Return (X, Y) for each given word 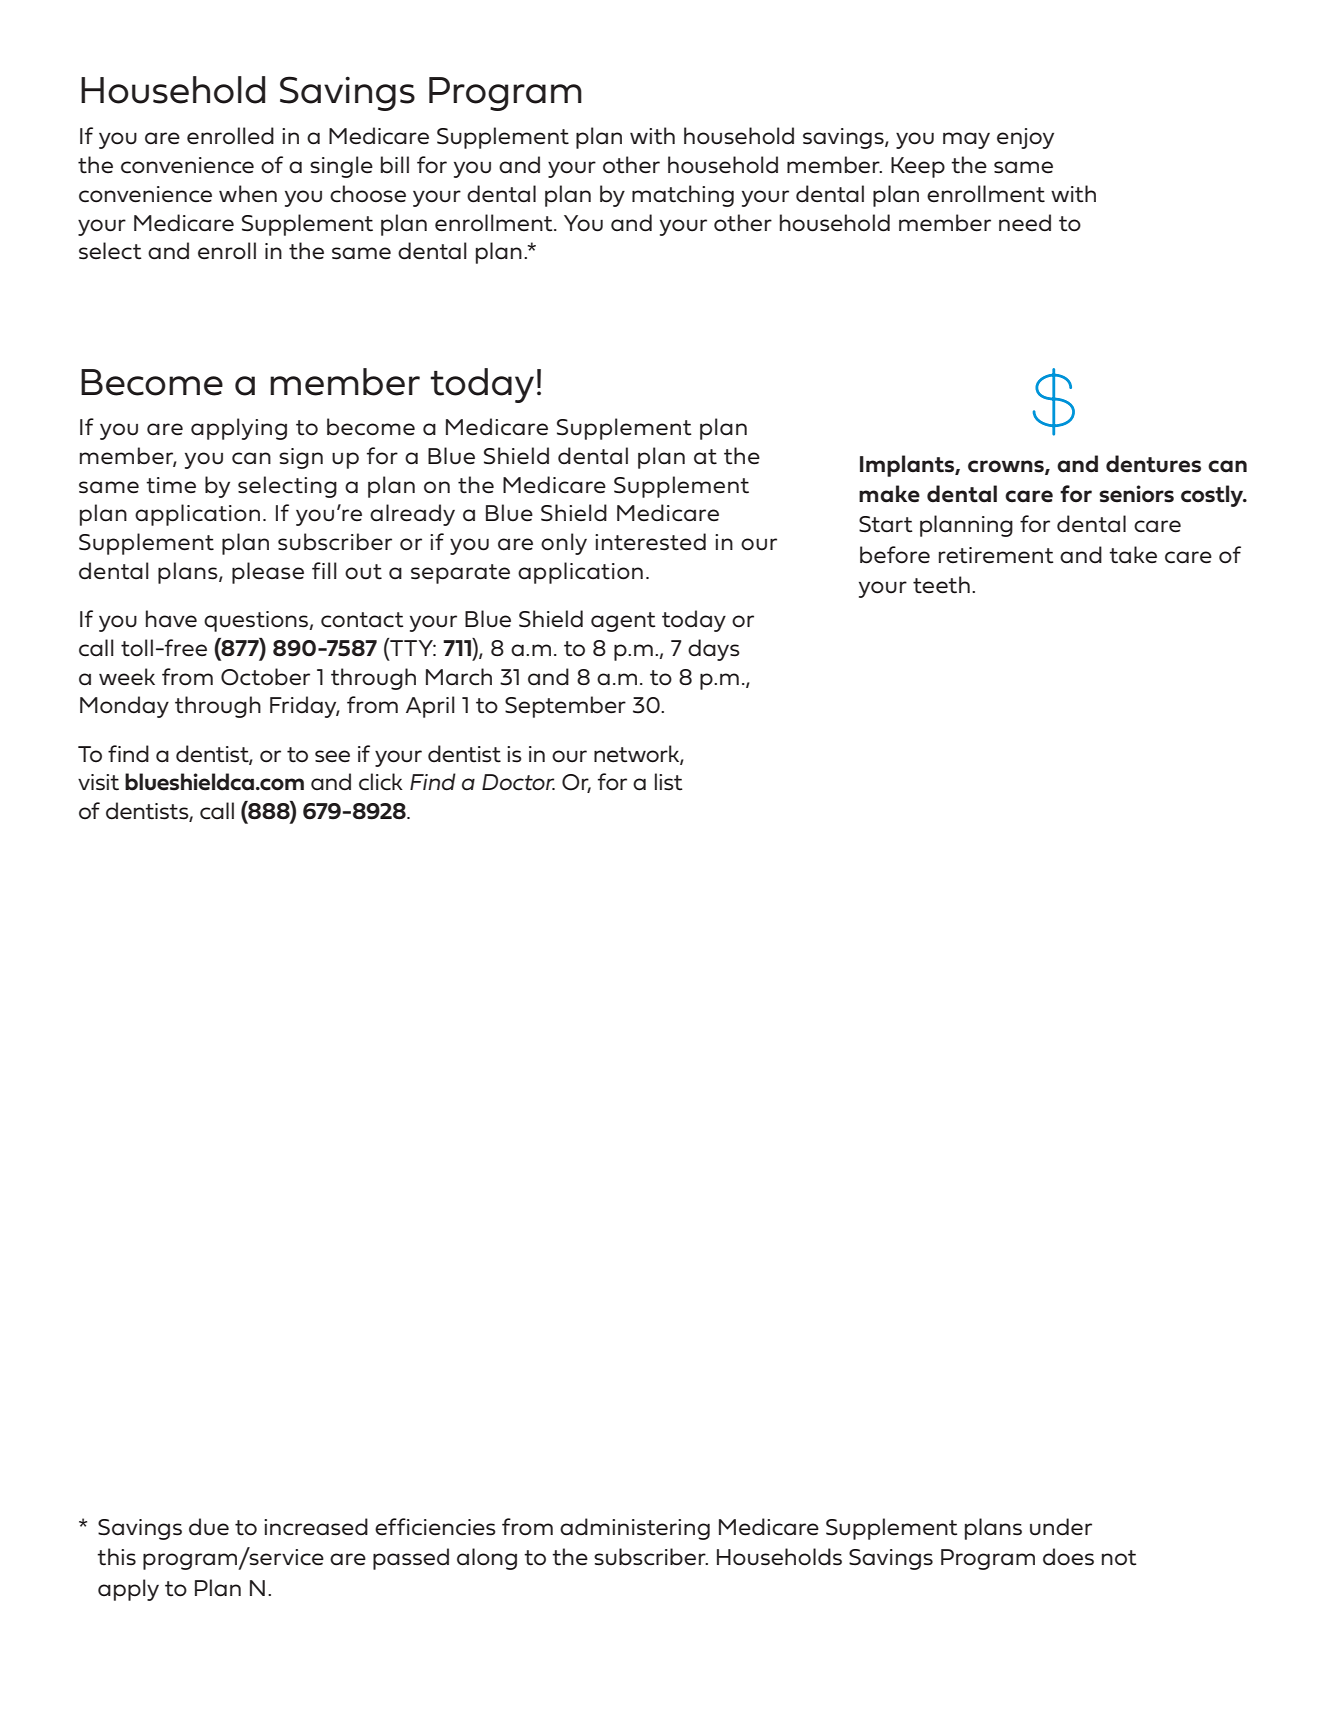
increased (316, 1527)
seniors (1136, 494)
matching (683, 196)
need (1025, 223)
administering (635, 1529)
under (1061, 1527)
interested (650, 542)
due (209, 1527)
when (248, 194)
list (669, 782)
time (171, 485)
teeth (941, 585)
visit (98, 782)
